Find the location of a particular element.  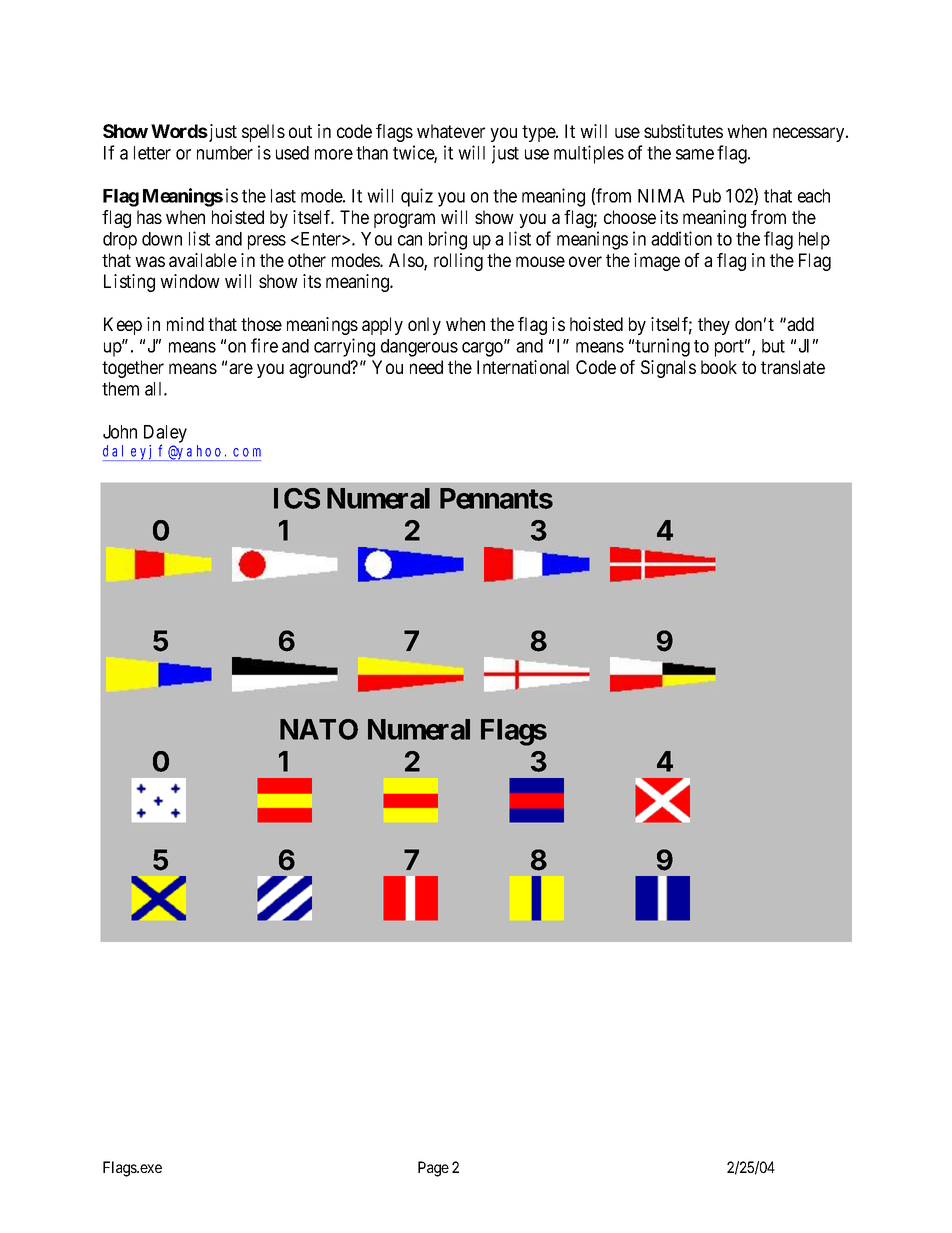

cargo is located at coordinates (483, 349).
